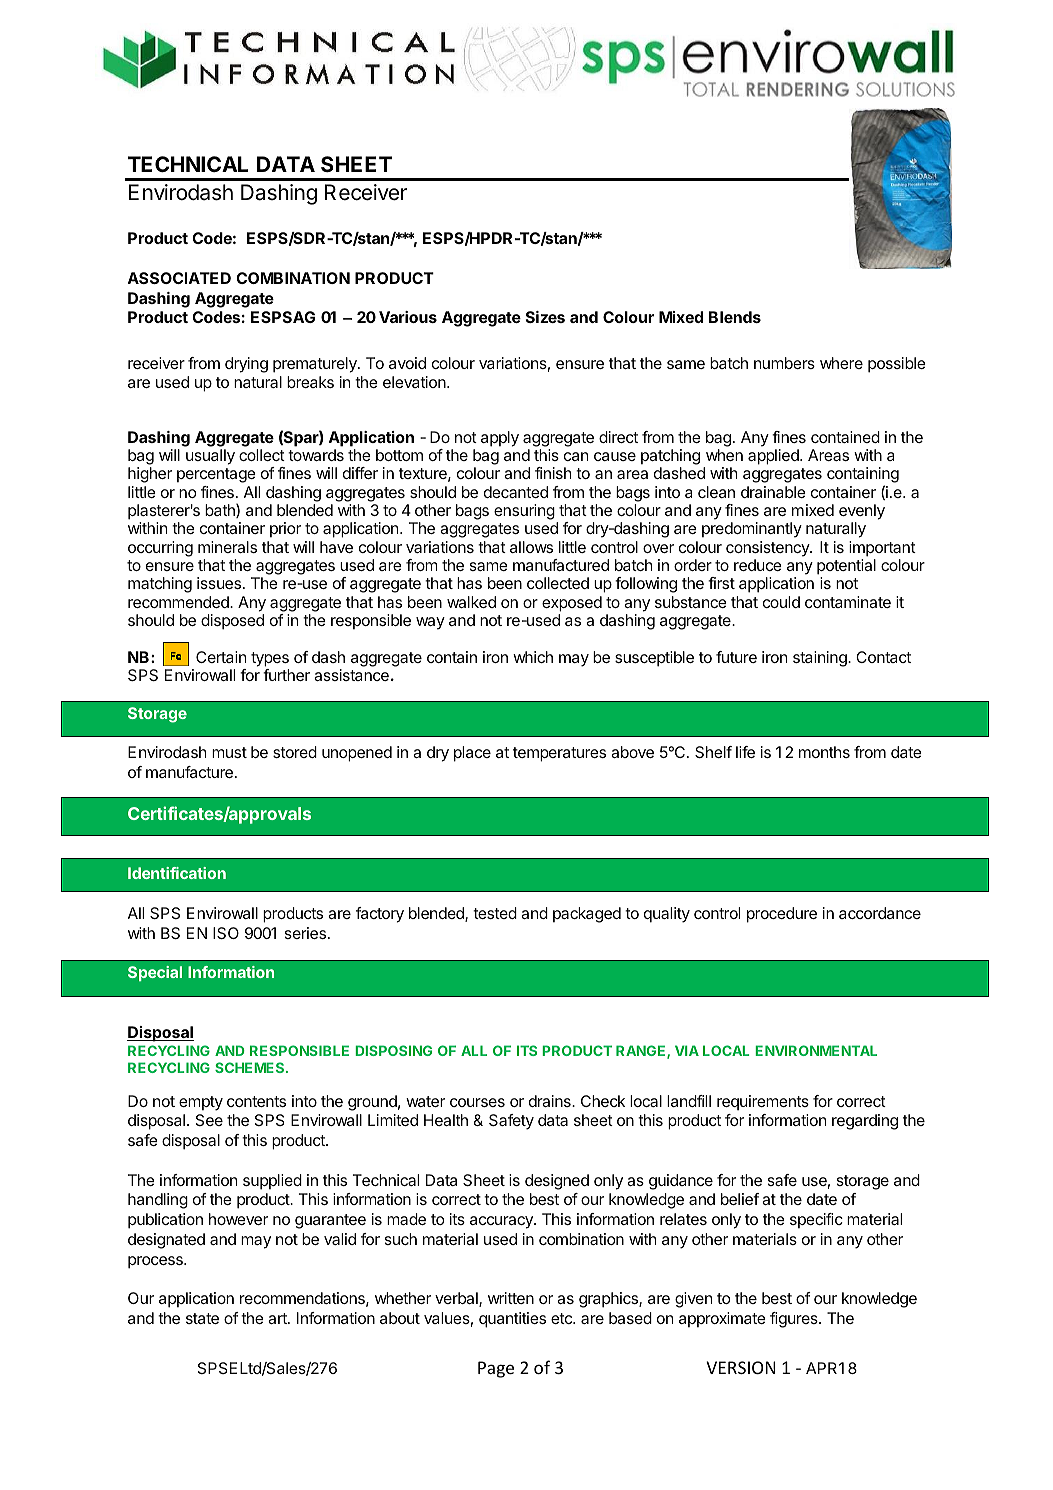  I want to click on ISO, so click(226, 933).
